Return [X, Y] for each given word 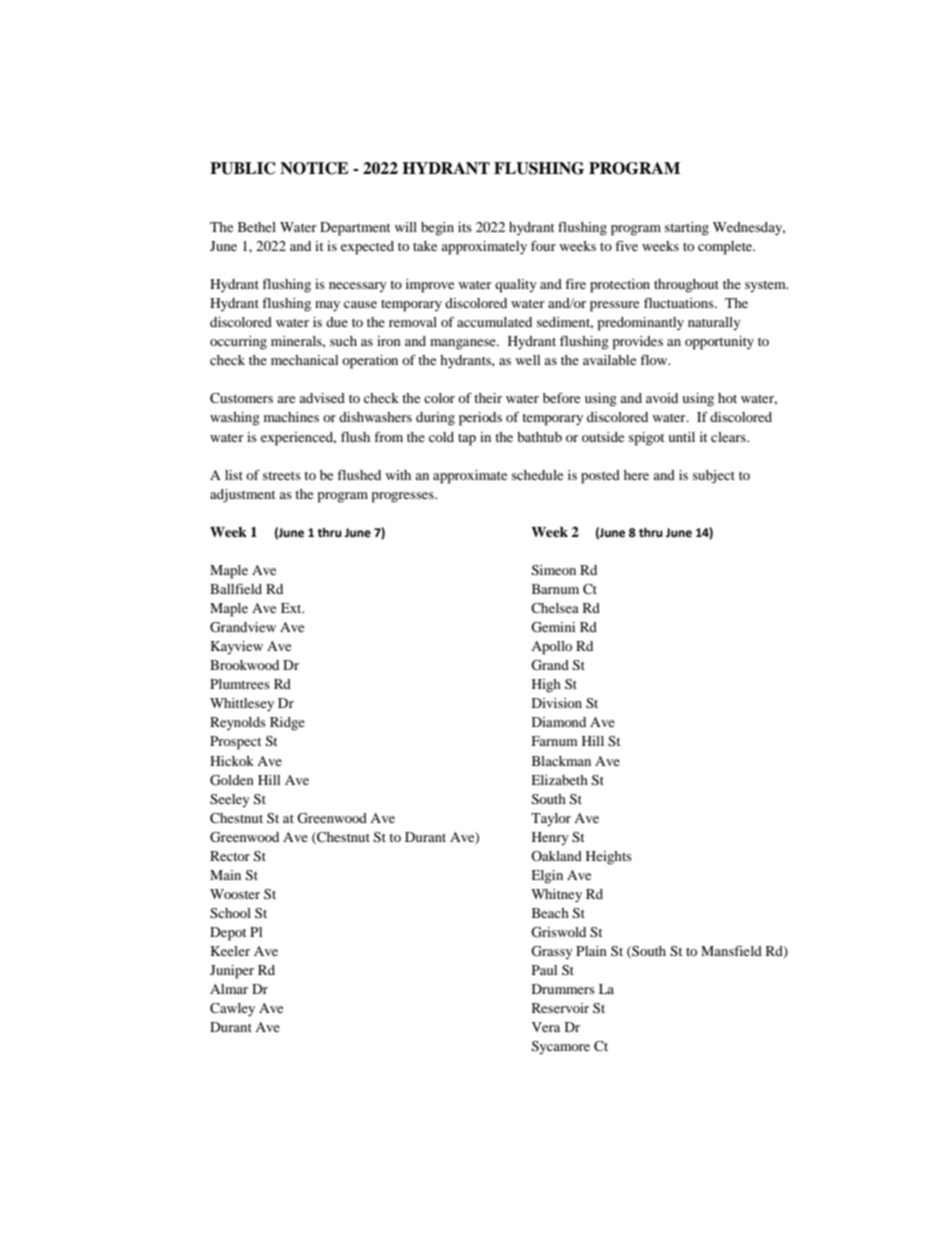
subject [714, 477]
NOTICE [314, 168]
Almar [229, 989]
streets [282, 475]
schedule [537, 475]
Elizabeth [559, 780]
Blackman [561, 761]
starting [687, 229]
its [465, 227]
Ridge [287, 724]
